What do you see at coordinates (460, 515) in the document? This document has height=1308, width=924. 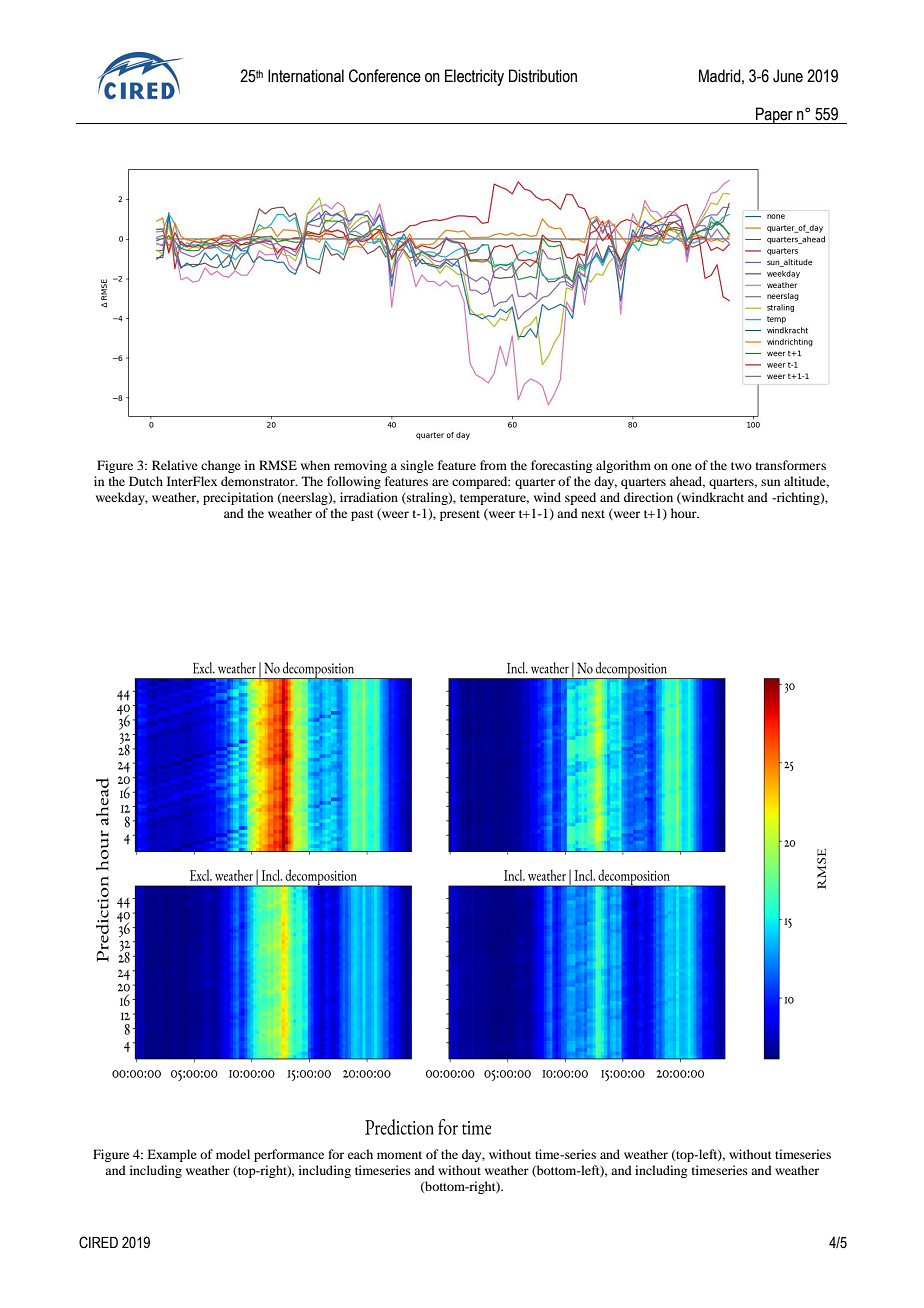 I see `present` at bounding box center [460, 515].
